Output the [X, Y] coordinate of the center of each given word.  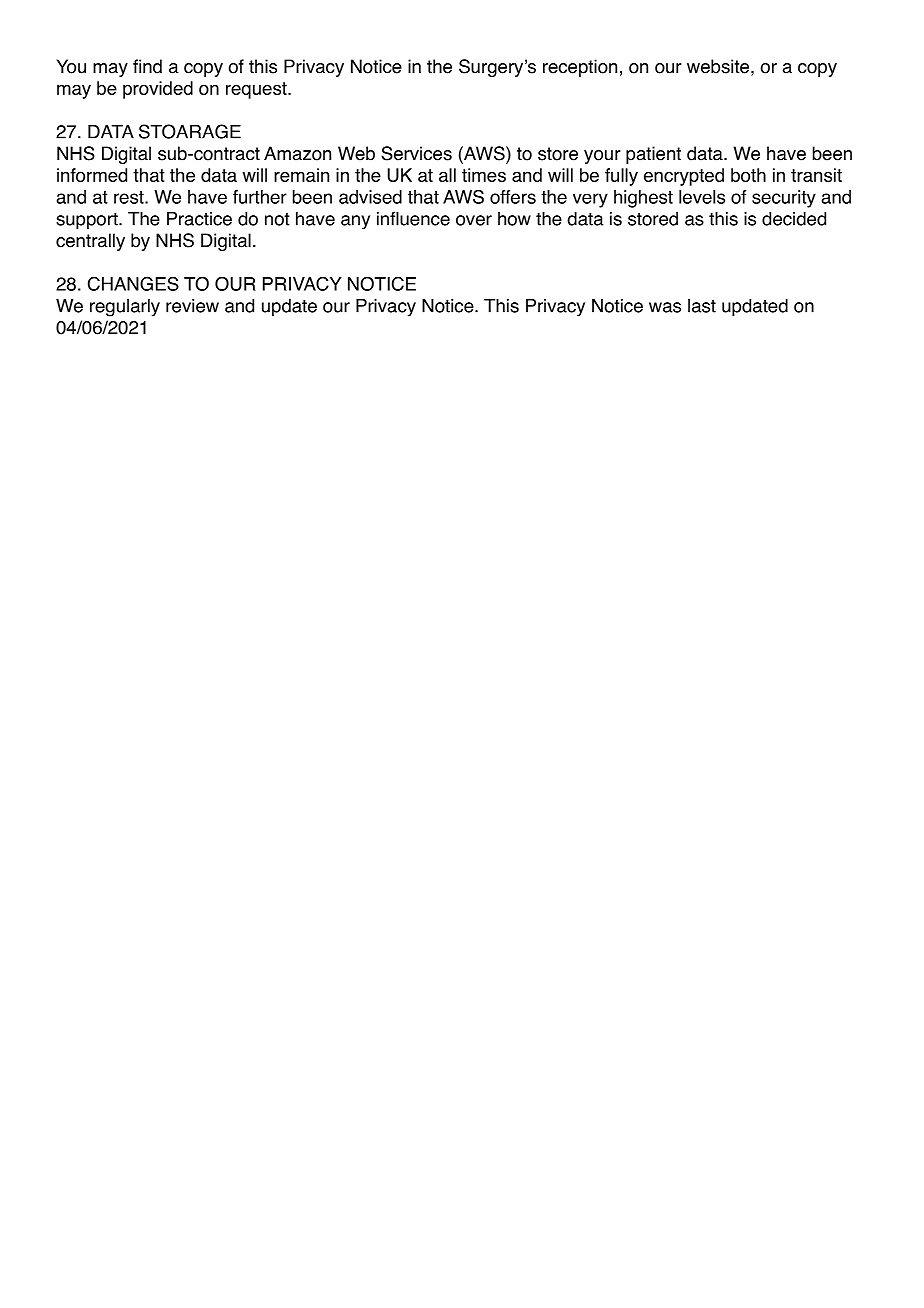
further [260, 197]
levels [702, 197]
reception [580, 68]
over [474, 220]
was [665, 307]
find [147, 66]
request [257, 90]
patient [653, 155]
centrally [90, 242]
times [484, 175]
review [192, 306]
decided [794, 219]
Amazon [297, 153]
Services [416, 153]
